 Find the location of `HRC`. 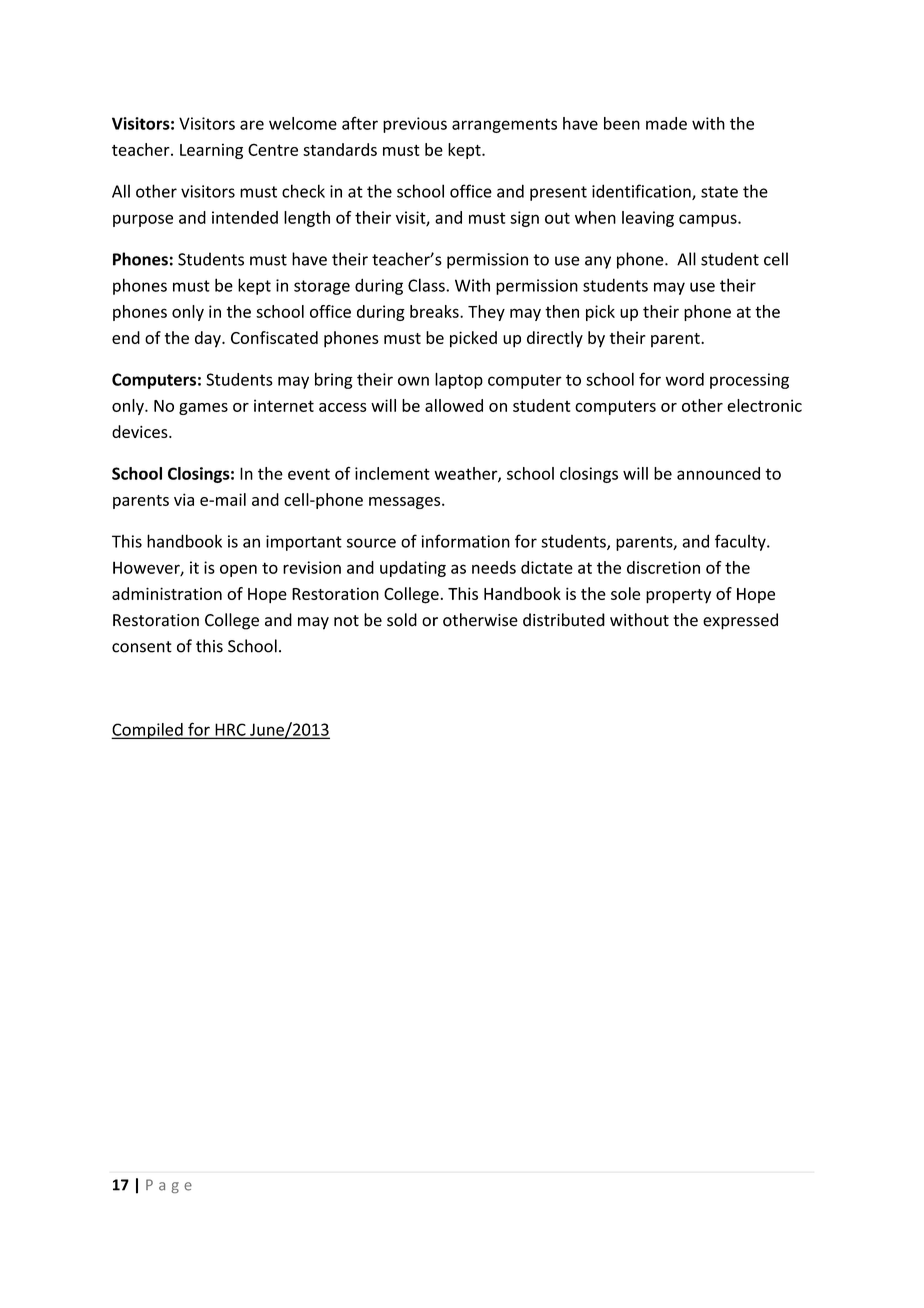

HRC is located at coordinates (230, 730).
